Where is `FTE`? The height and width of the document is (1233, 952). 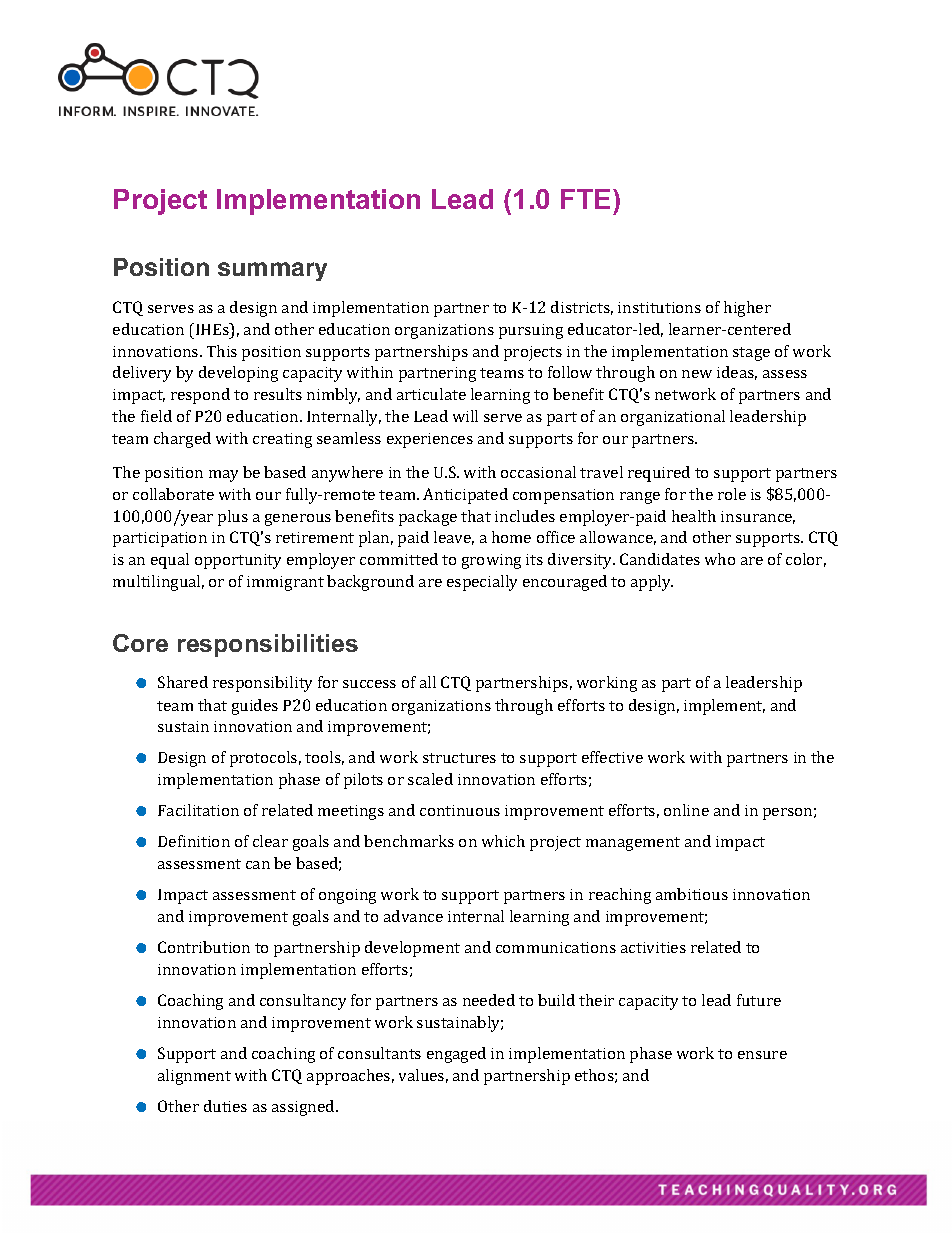
FTE is located at coordinates (585, 199).
